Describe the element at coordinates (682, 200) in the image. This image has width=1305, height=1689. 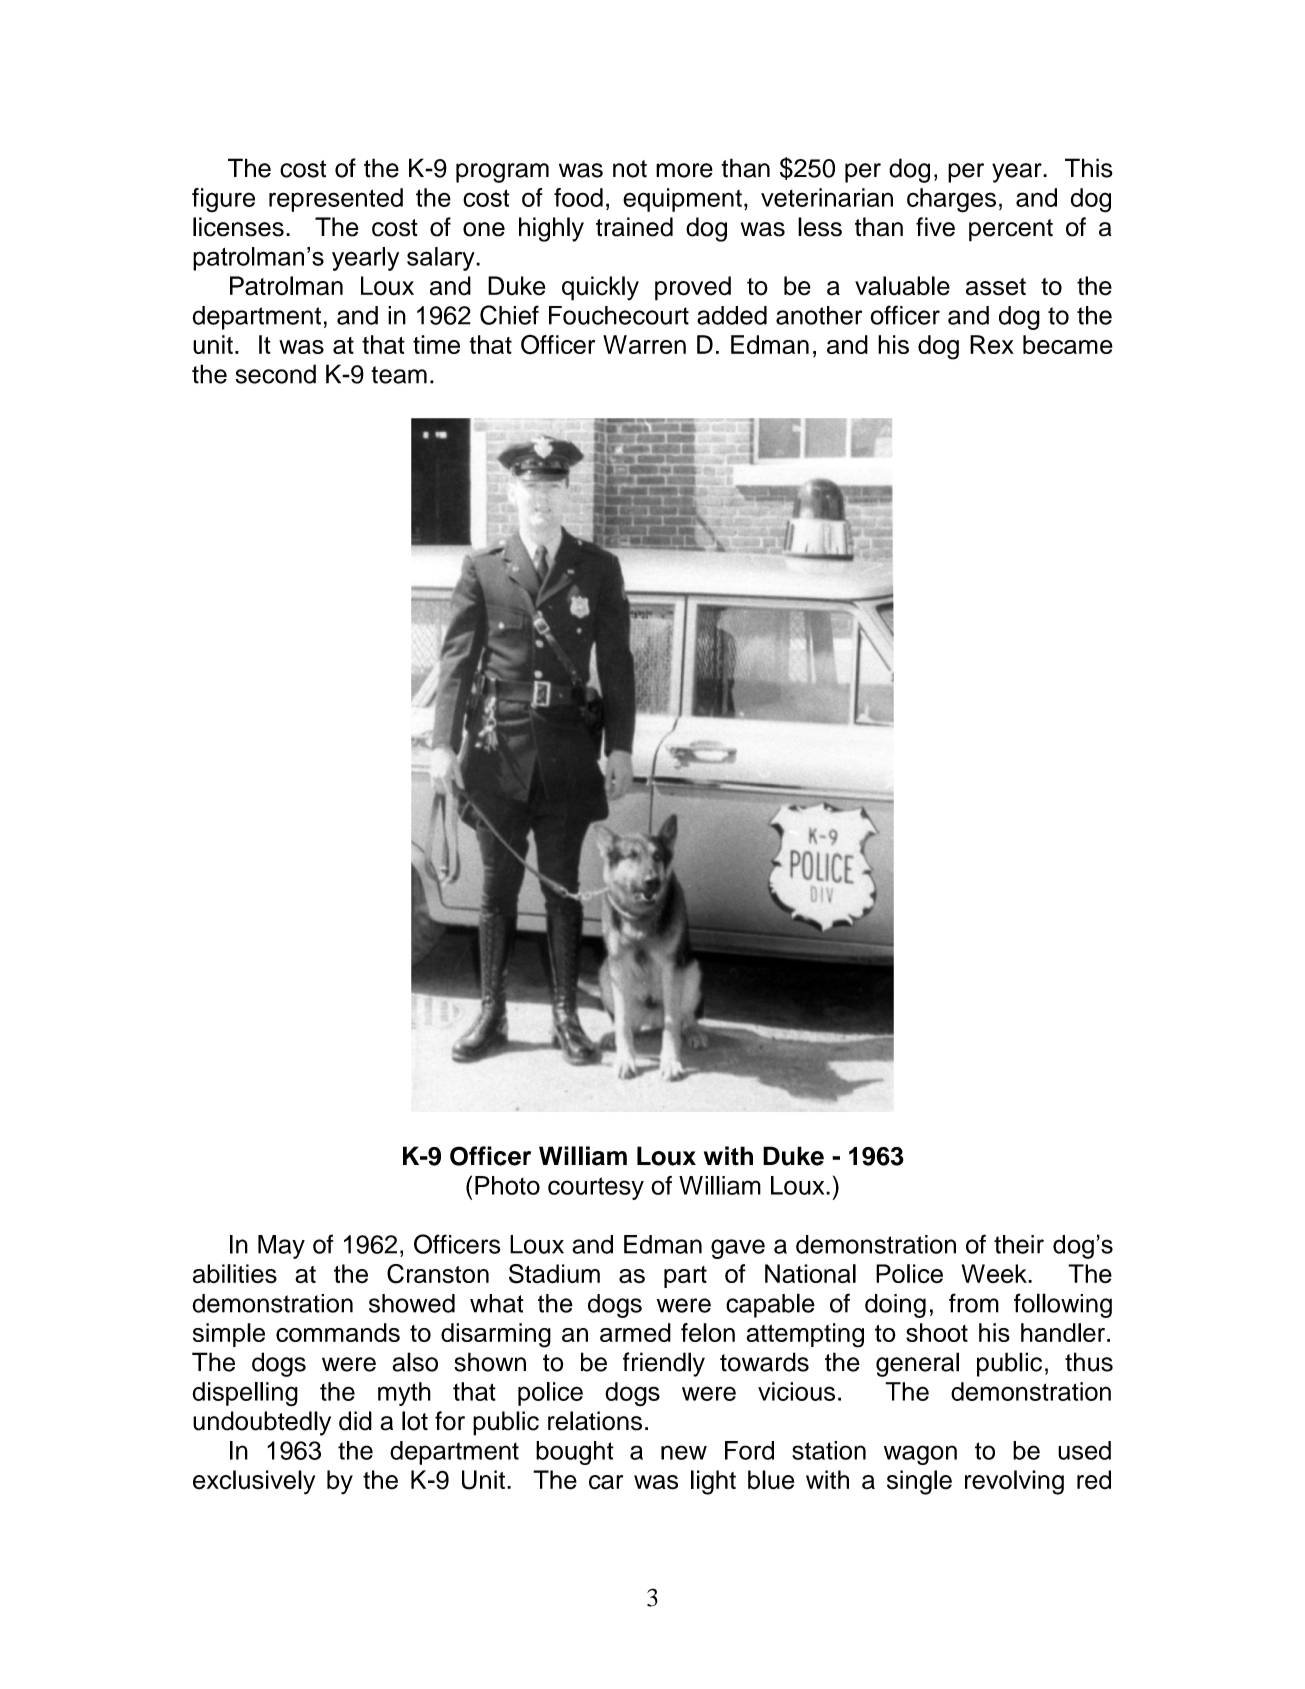
I see `equipment` at that location.
